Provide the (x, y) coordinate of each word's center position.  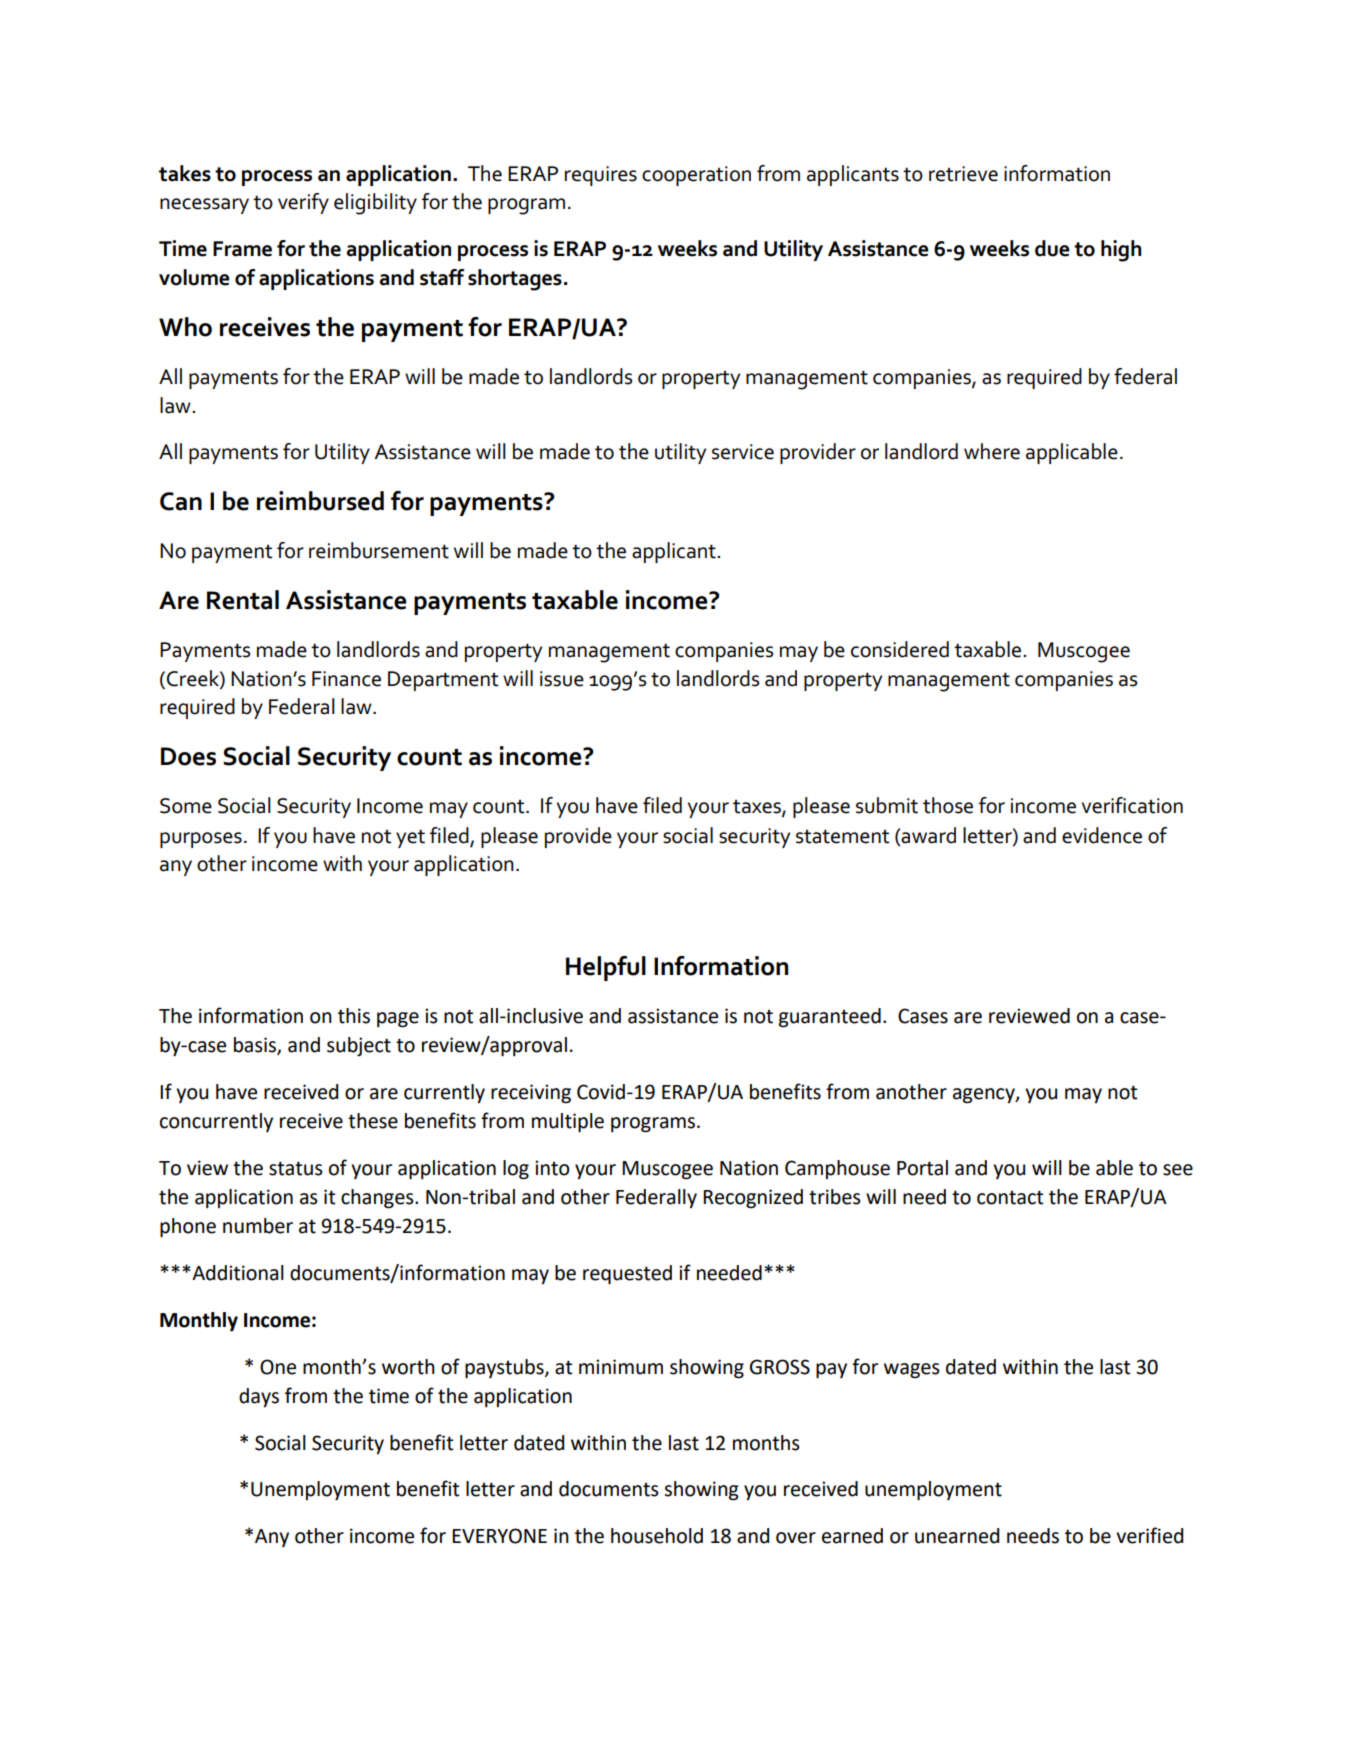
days (259, 1397)
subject (359, 1046)
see (1178, 1170)
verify (303, 203)
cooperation (696, 176)
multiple (568, 1122)
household (657, 1536)
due (1052, 248)
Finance (346, 679)
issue (562, 679)
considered (900, 649)
